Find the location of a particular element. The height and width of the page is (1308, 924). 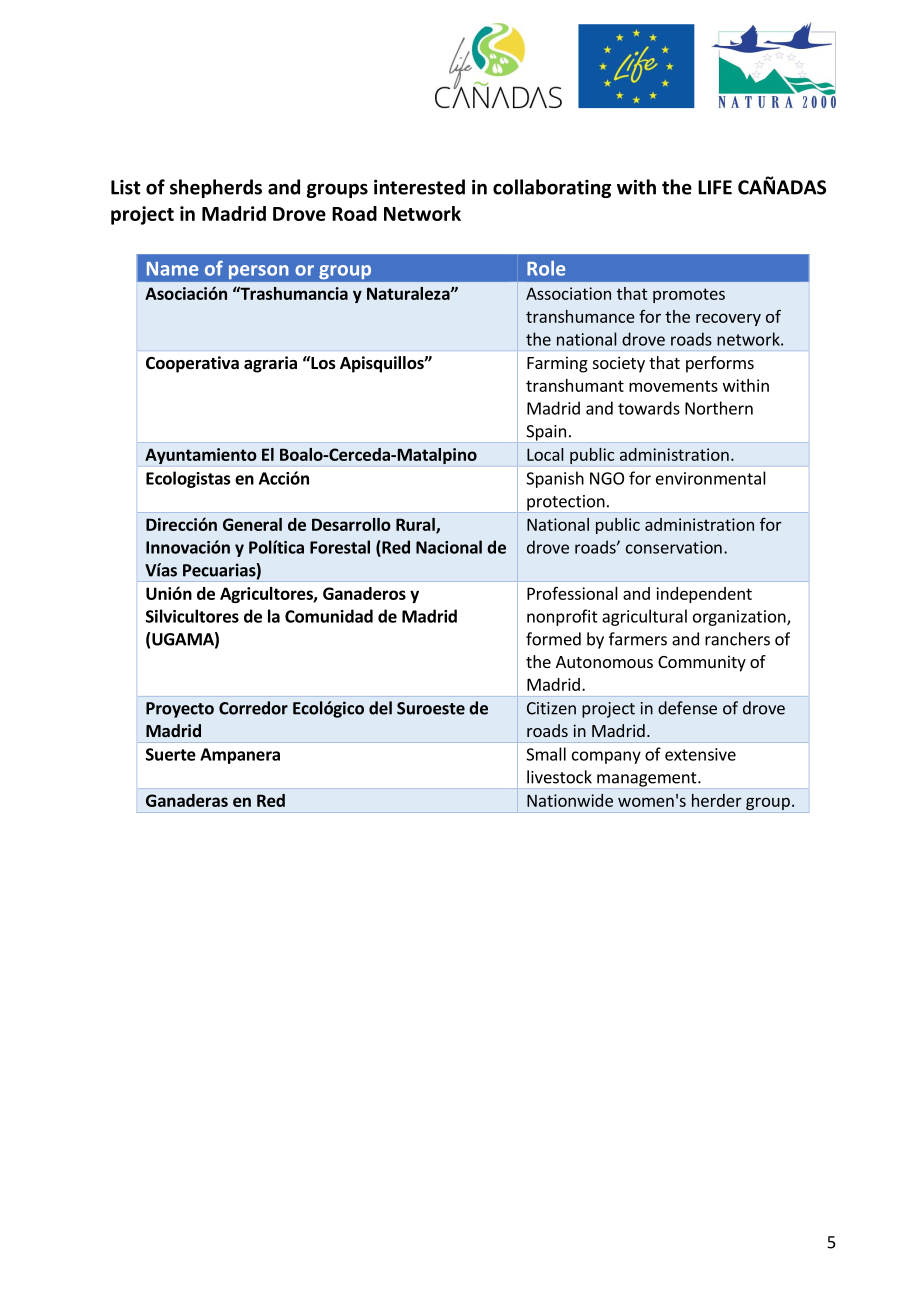

del is located at coordinates (380, 708).
